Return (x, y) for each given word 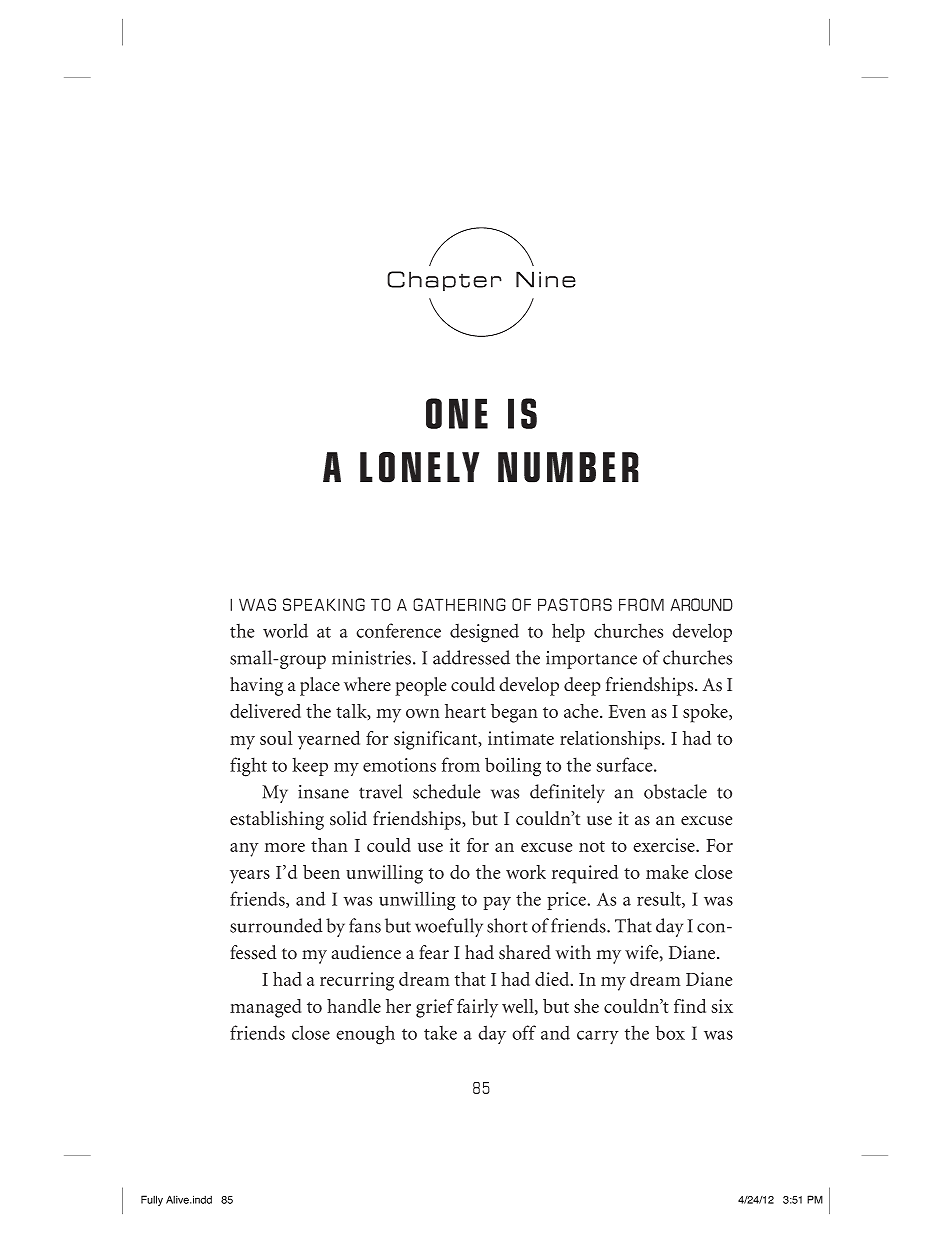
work (526, 872)
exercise (665, 845)
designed (484, 633)
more (284, 847)
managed (265, 1008)
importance (591, 660)
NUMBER (568, 467)
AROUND (702, 604)
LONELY (419, 467)
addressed (471, 657)
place (320, 686)
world (285, 630)
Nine (546, 279)
